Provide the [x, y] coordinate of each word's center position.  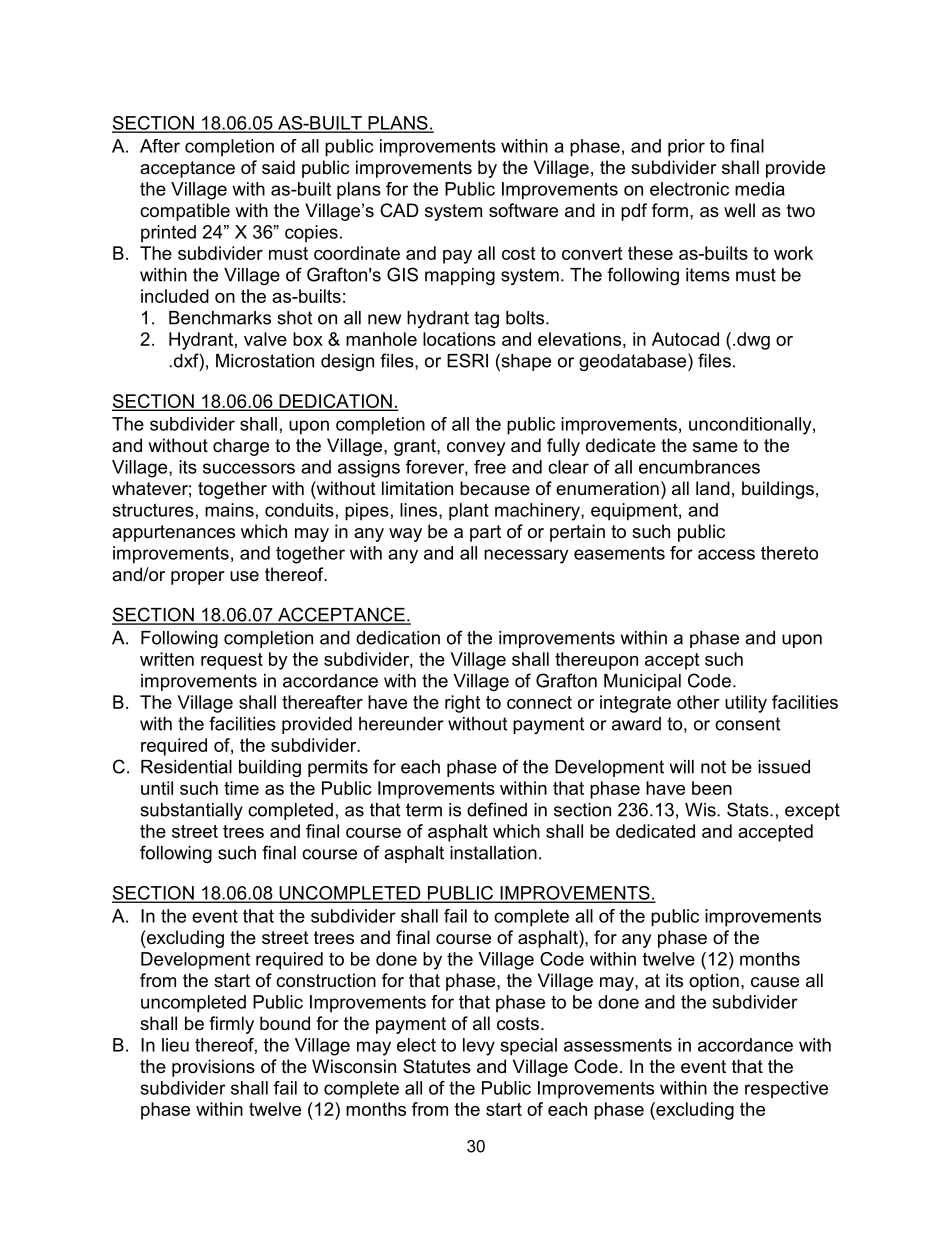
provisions [213, 1068]
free [490, 467]
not [713, 767]
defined [497, 809]
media [760, 189]
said [278, 167]
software [523, 210]
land [713, 488]
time [241, 788]
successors [249, 468]
